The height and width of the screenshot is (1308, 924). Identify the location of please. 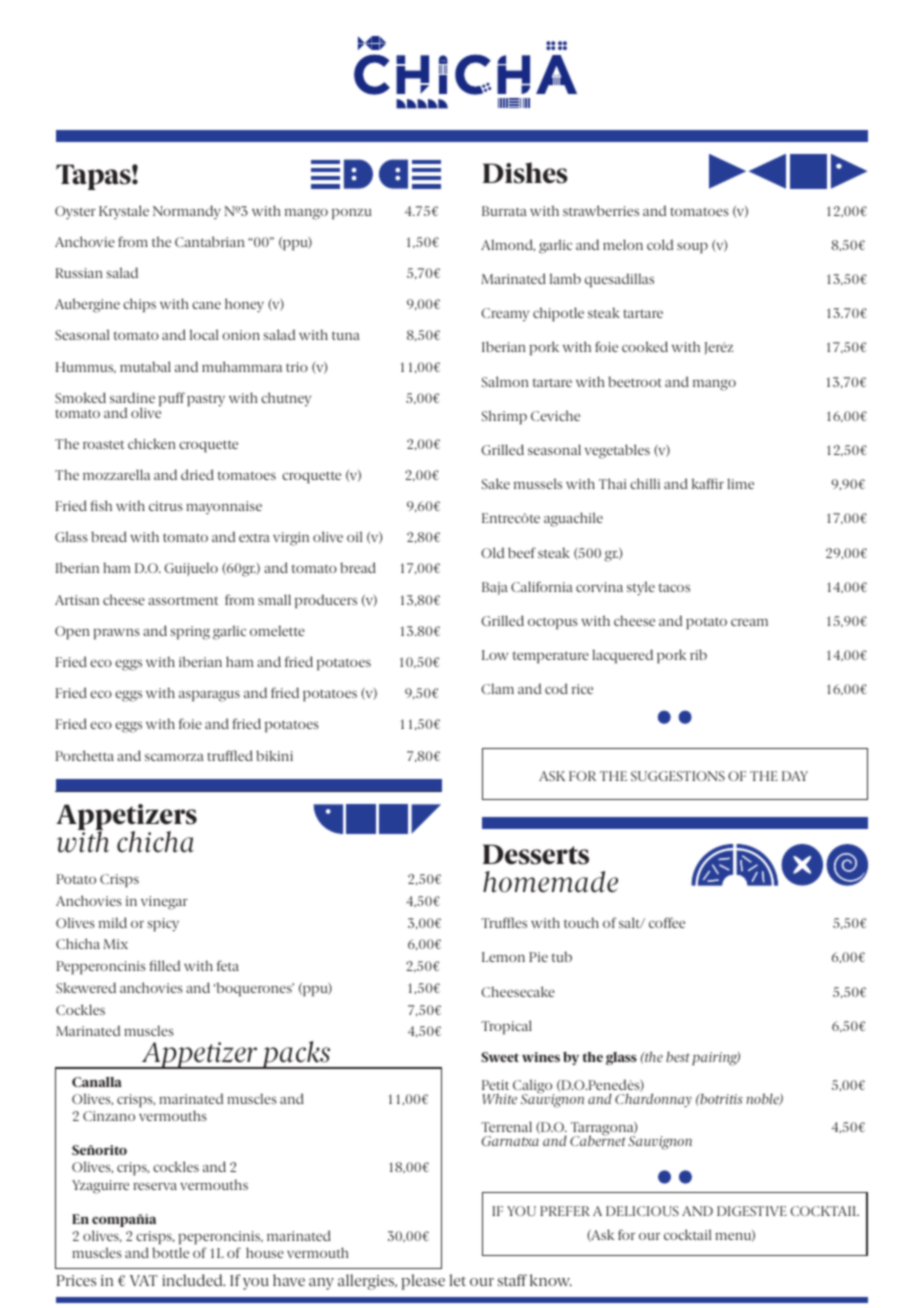
(423, 1282).
